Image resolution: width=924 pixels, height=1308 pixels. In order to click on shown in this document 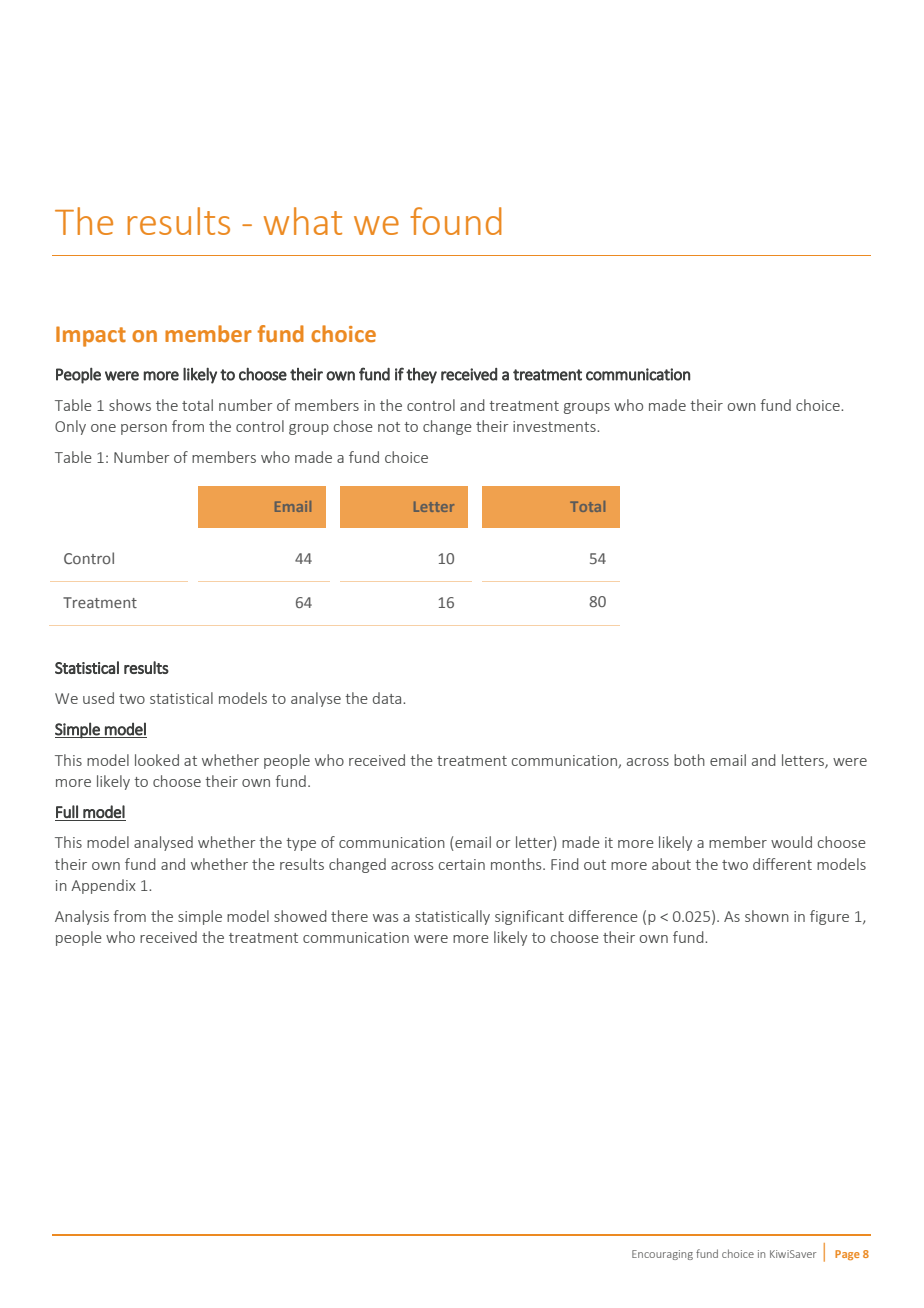, I will do `click(767, 916)`.
